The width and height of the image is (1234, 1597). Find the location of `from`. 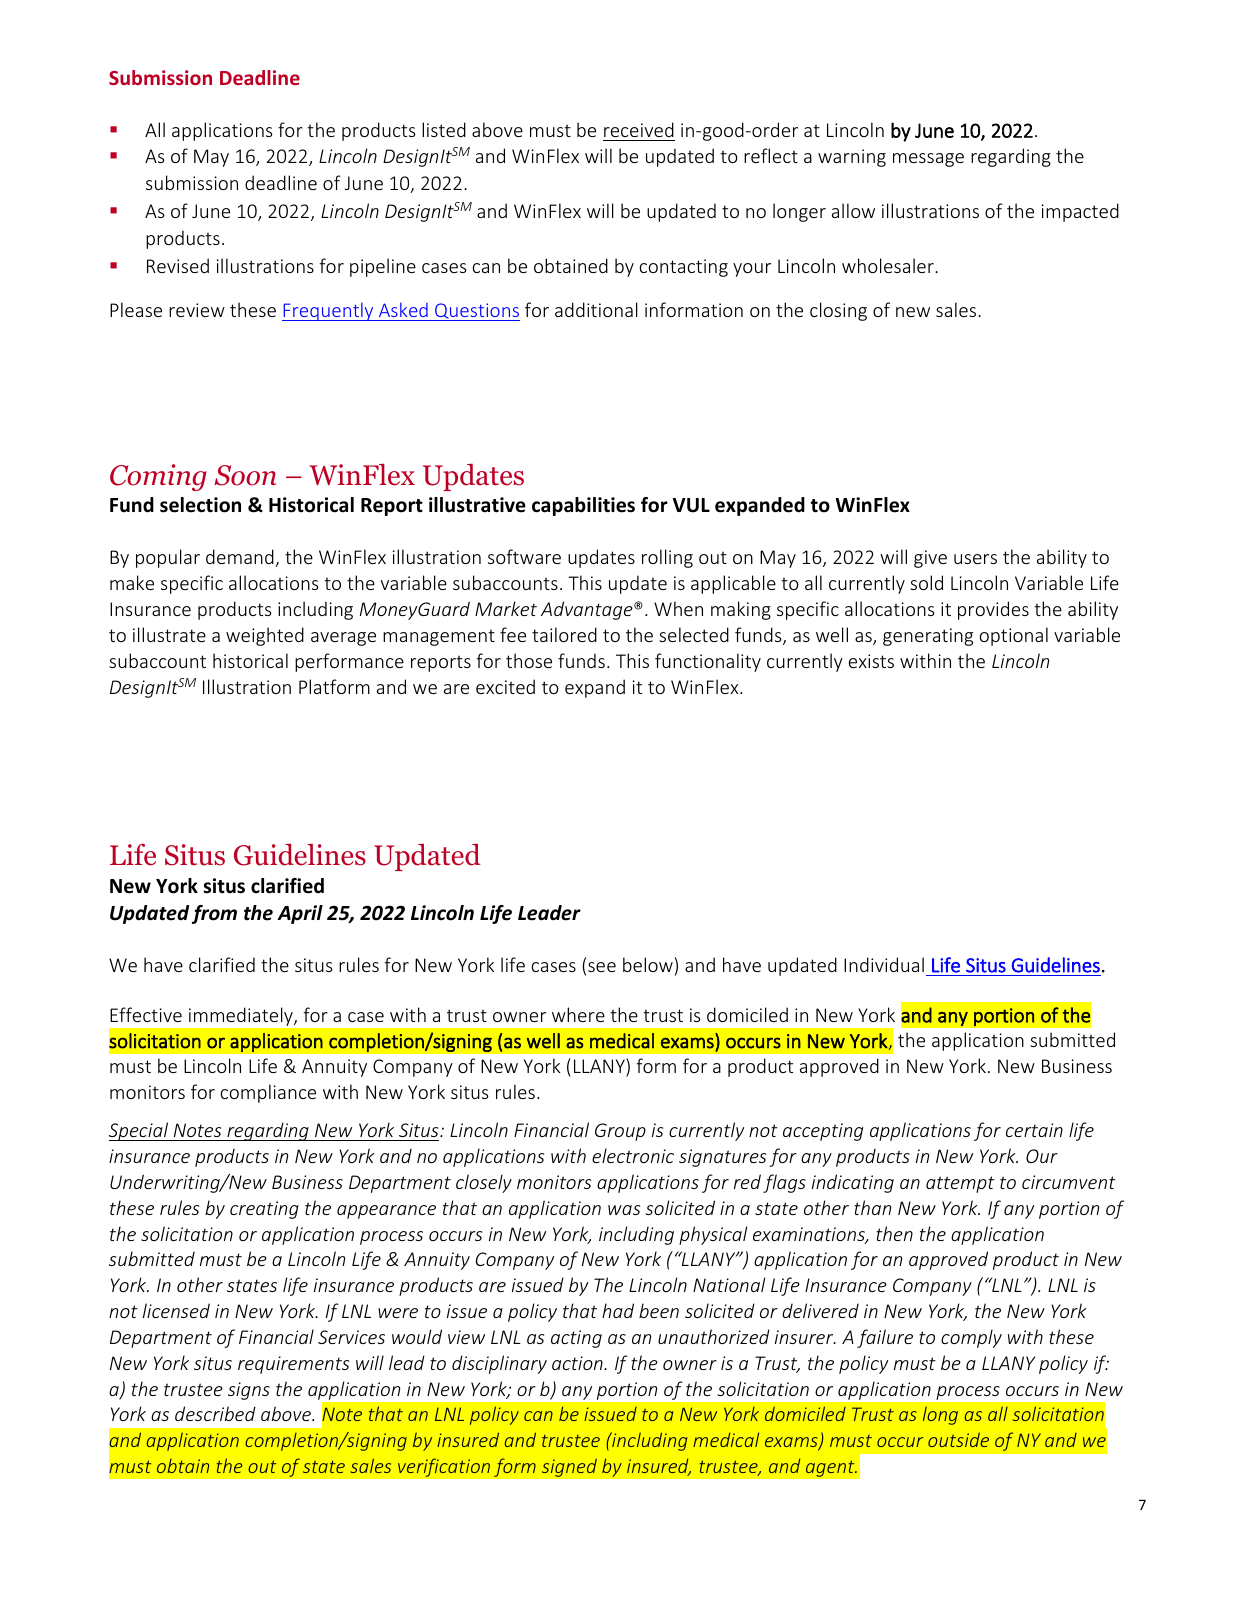

from is located at coordinates (214, 914).
